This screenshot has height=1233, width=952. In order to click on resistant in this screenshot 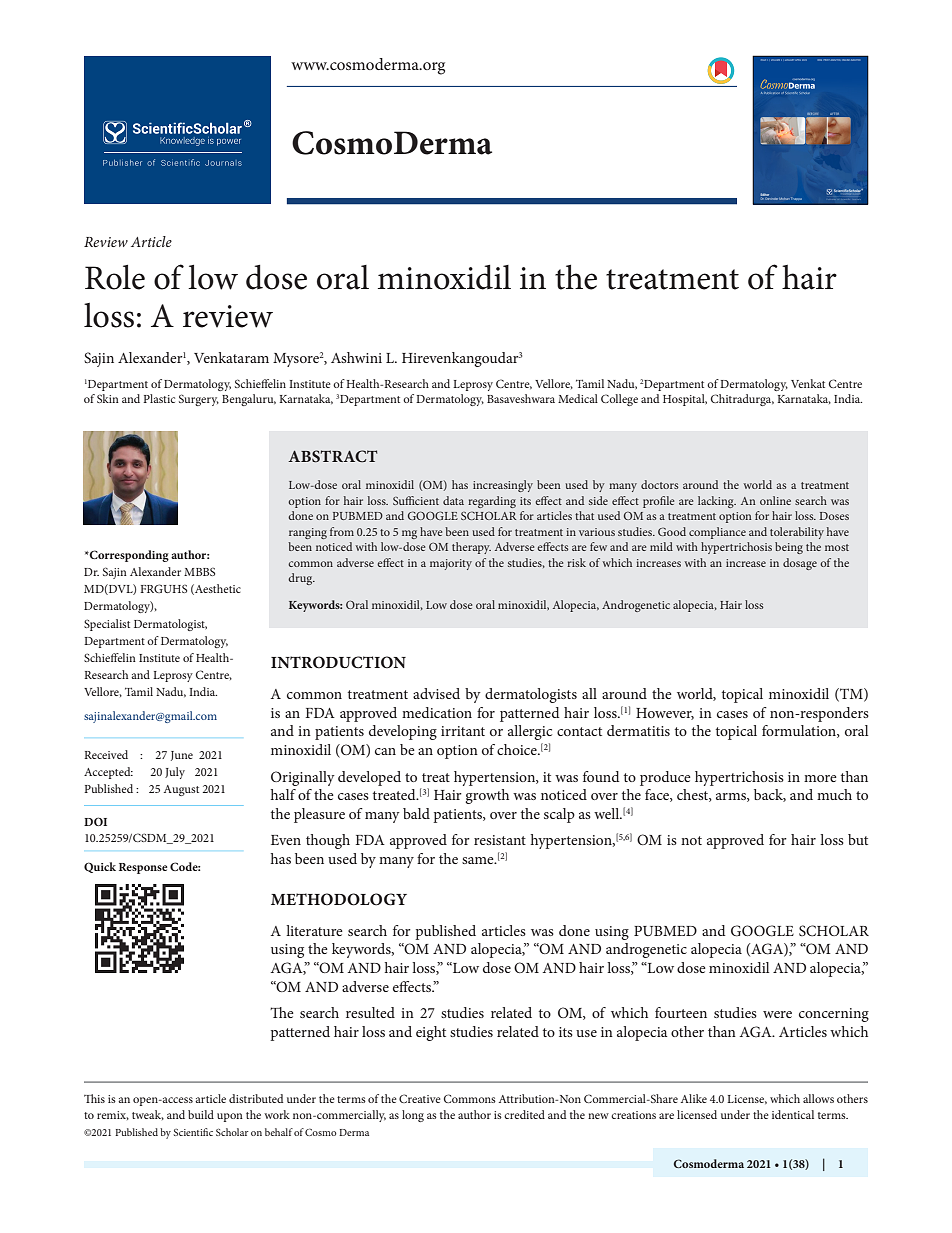, I will do `click(500, 840)`.
